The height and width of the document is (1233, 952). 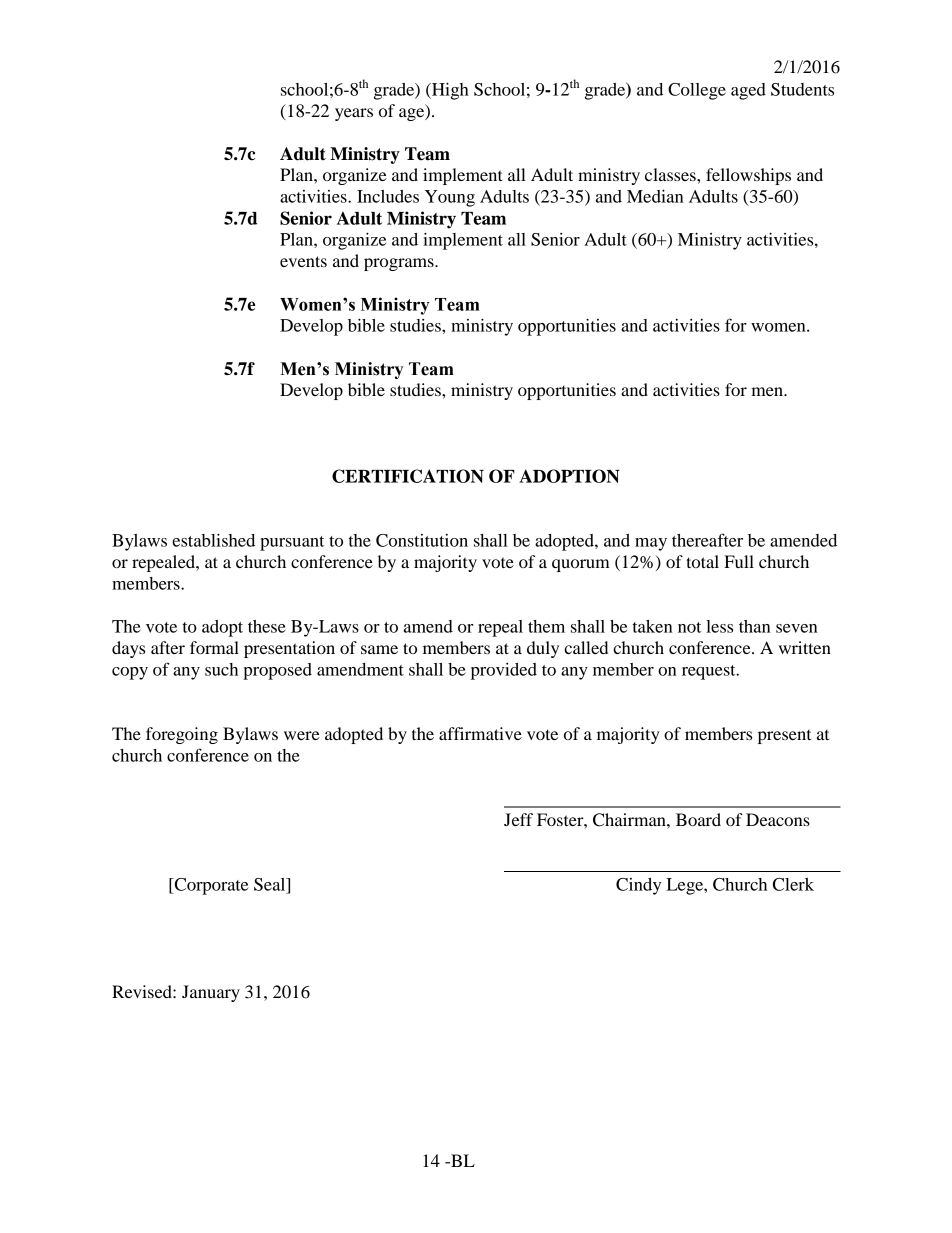 What do you see at coordinates (710, 672) in the document?
I see `request` at bounding box center [710, 672].
